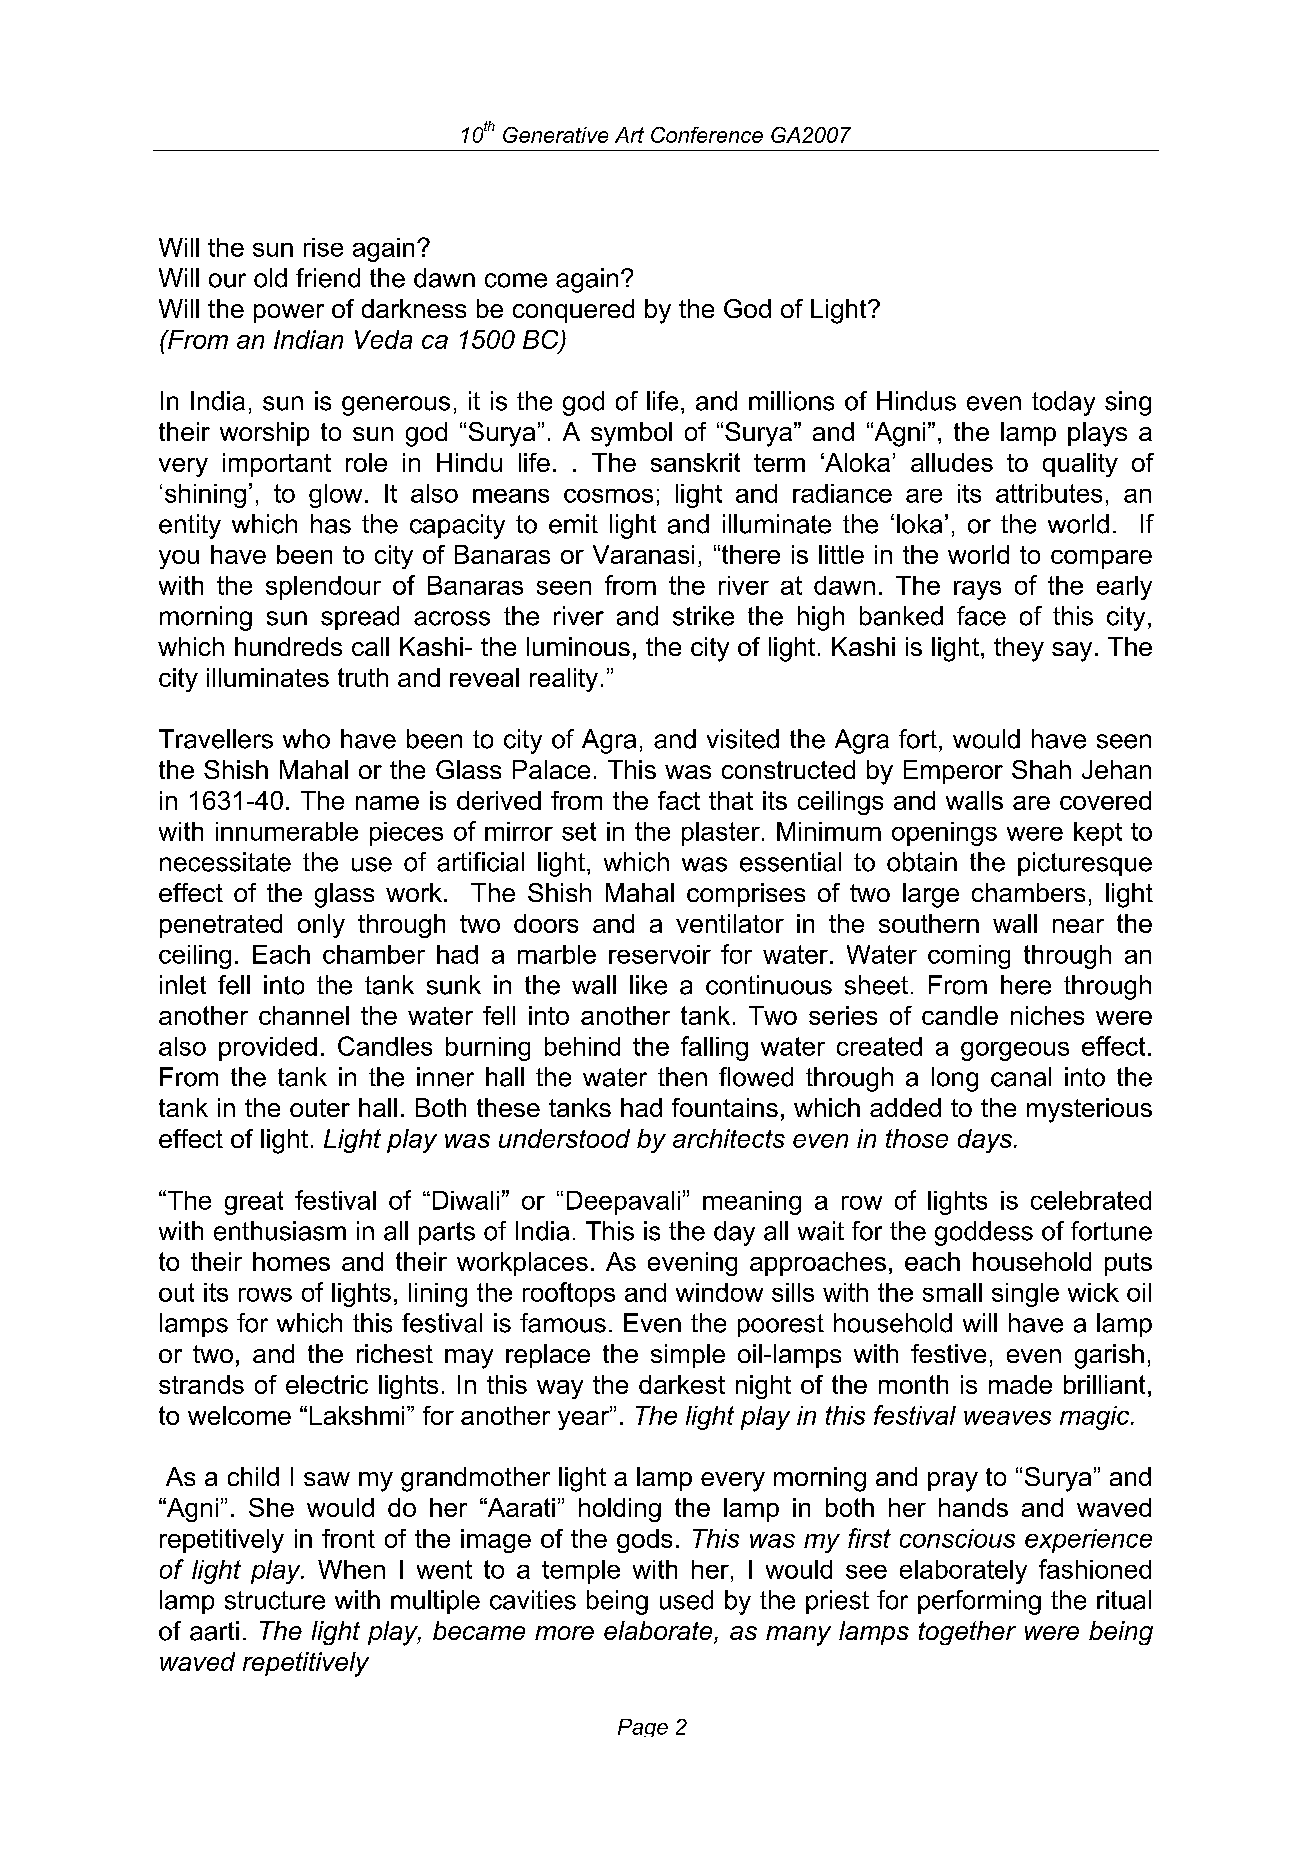 The image size is (1308, 1851). I want to click on together, so click(967, 1633).
